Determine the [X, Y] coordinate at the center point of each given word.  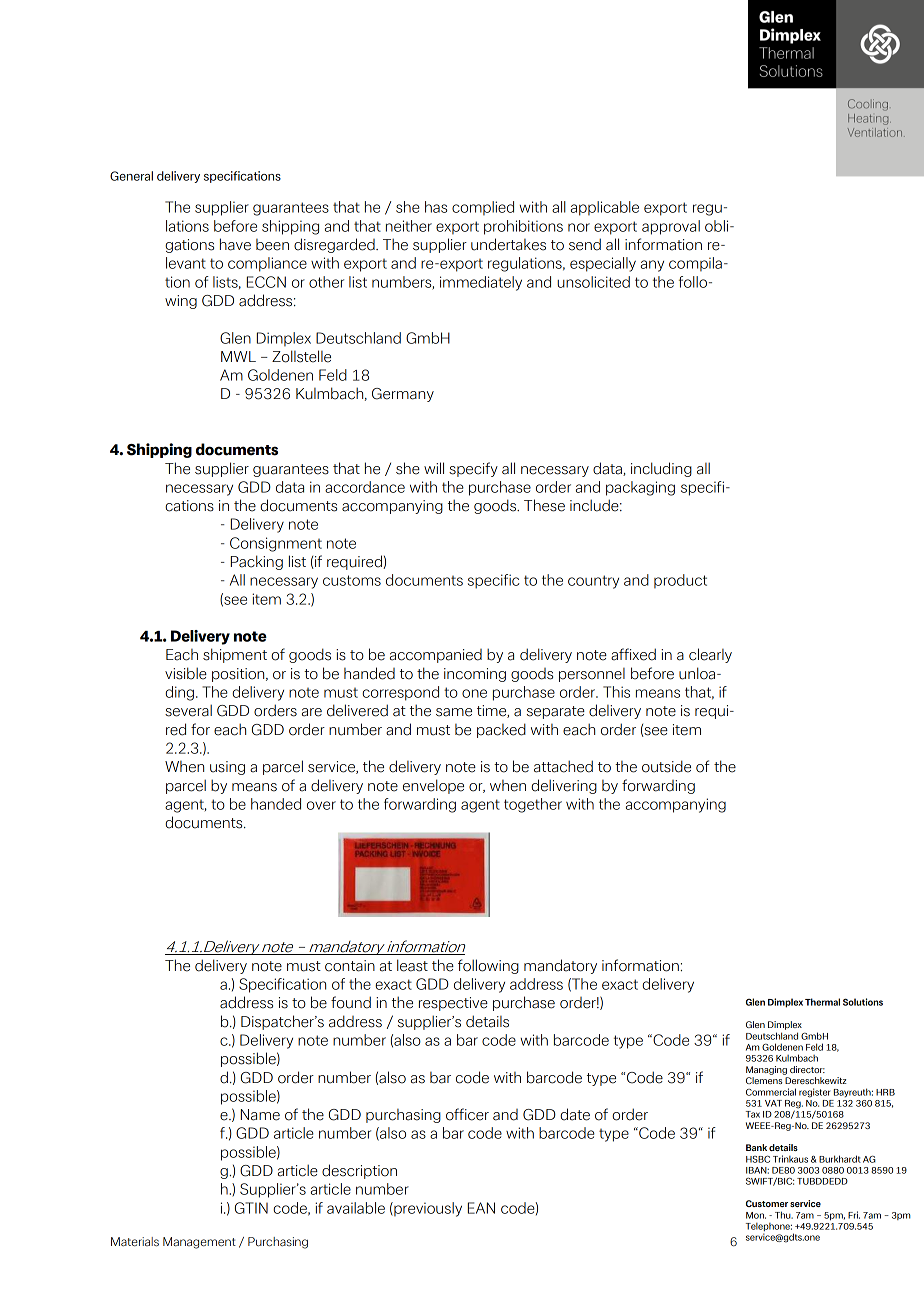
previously [427, 1209]
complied [483, 208]
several [188, 710]
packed [501, 730]
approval [671, 227]
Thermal [822, 1002]
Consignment [276, 544]
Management [199, 1243]
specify [473, 469]
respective [453, 1004]
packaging [640, 488]
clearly [710, 655]
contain [350, 966]
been [272, 245]
